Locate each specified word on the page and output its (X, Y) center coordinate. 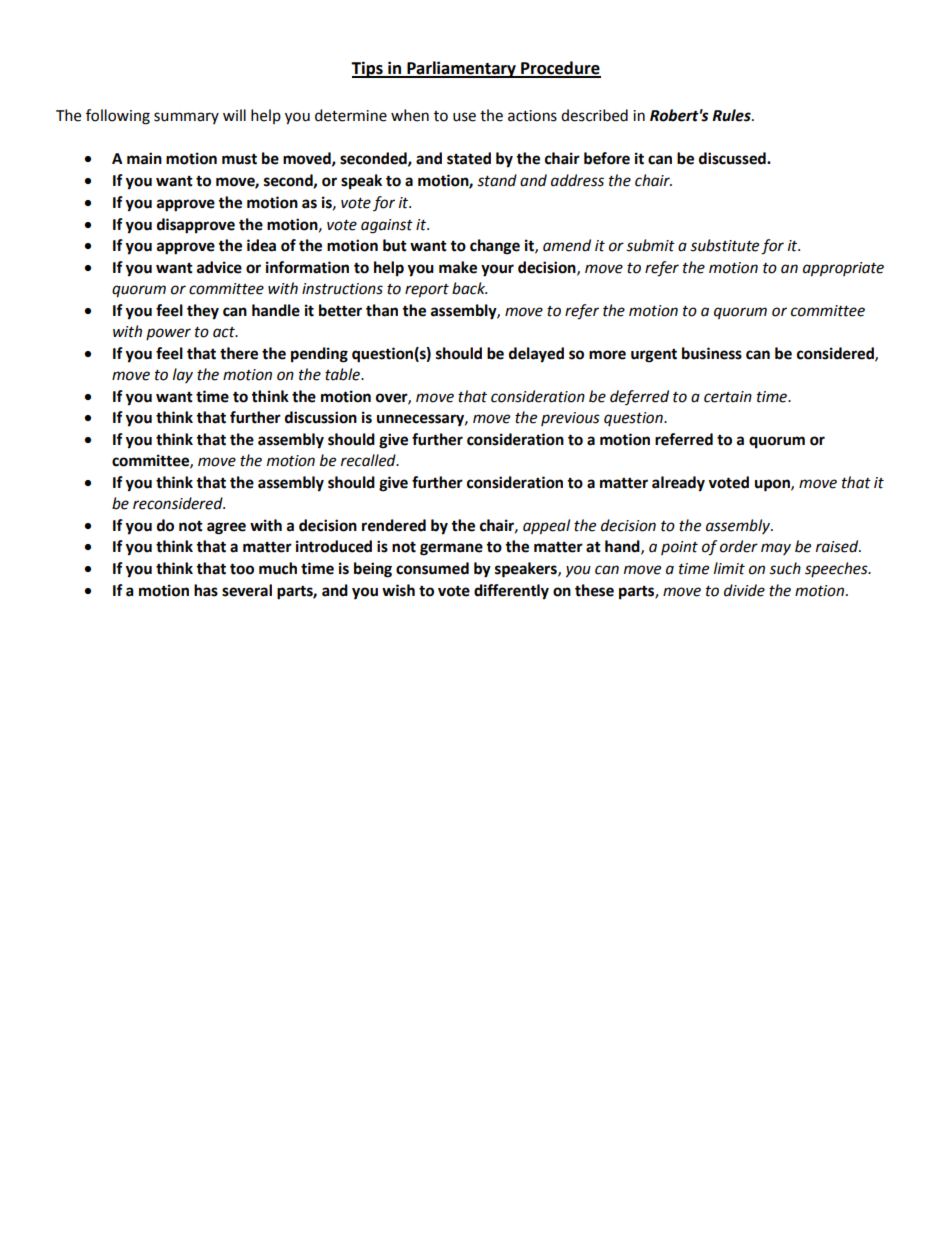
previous (570, 419)
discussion (321, 417)
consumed (432, 568)
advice (219, 267)
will (234, 115)
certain (728, 397)
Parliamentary (461, 69)
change (495, 247)
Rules (732, 115)
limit (729, 568)
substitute (725, 245)
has (206, 590)
